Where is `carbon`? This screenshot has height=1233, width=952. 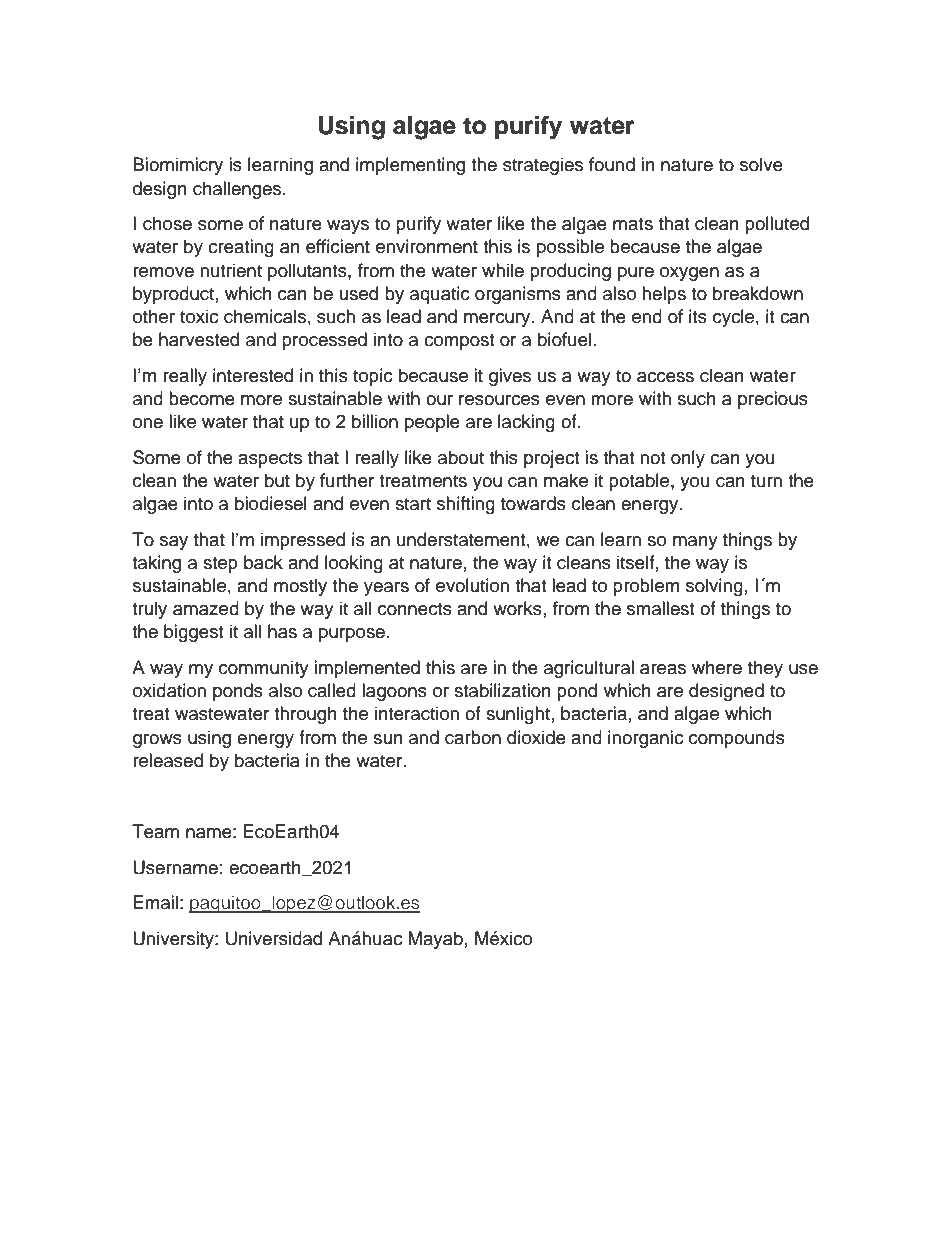 carbon is located at coordinates (473, 737).
